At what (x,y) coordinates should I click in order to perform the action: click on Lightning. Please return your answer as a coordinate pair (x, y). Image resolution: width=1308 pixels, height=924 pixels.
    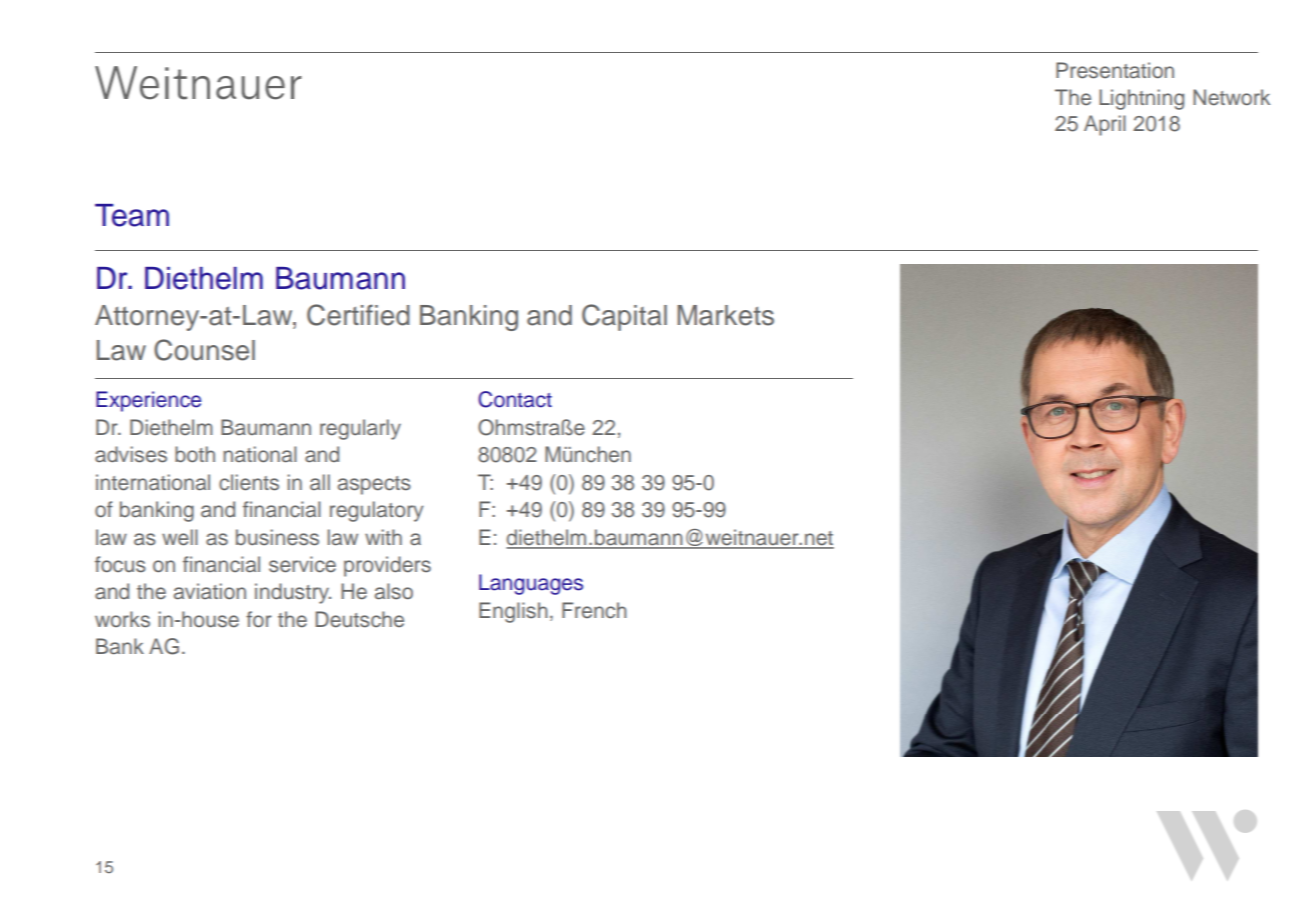
    Looking at the image, I should click on (1141, 99).
